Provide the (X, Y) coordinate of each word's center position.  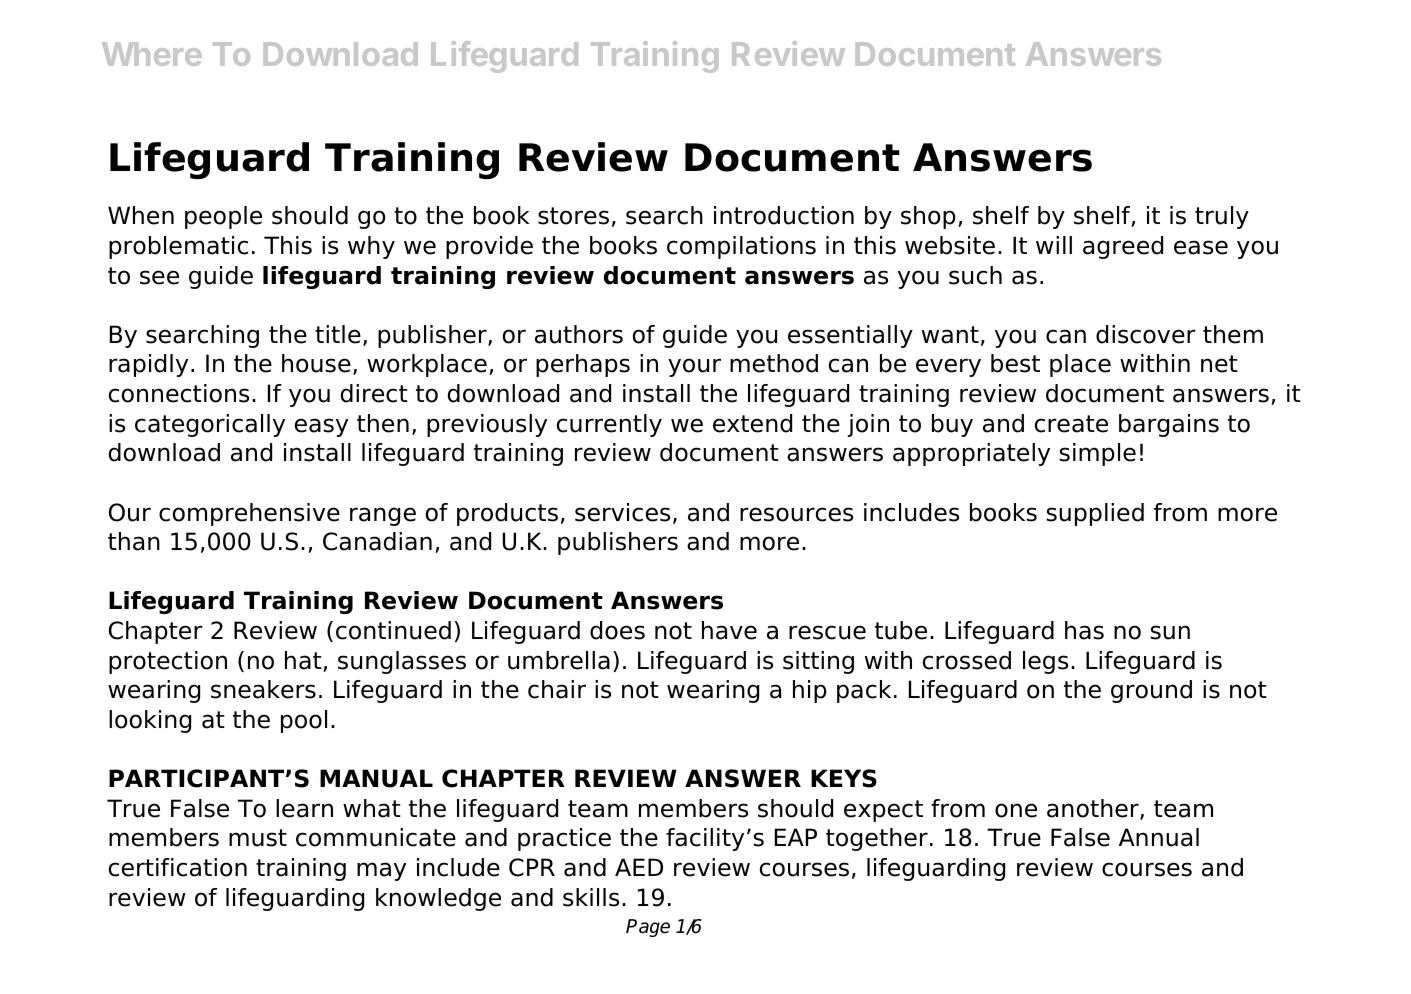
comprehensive (249, 514)
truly (1222, 217)
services (622, 512)
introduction (784, 215)
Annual (1159, 837)
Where (152, 54)
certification (178, 867)
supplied (1095, 514)
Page (648, 928)
